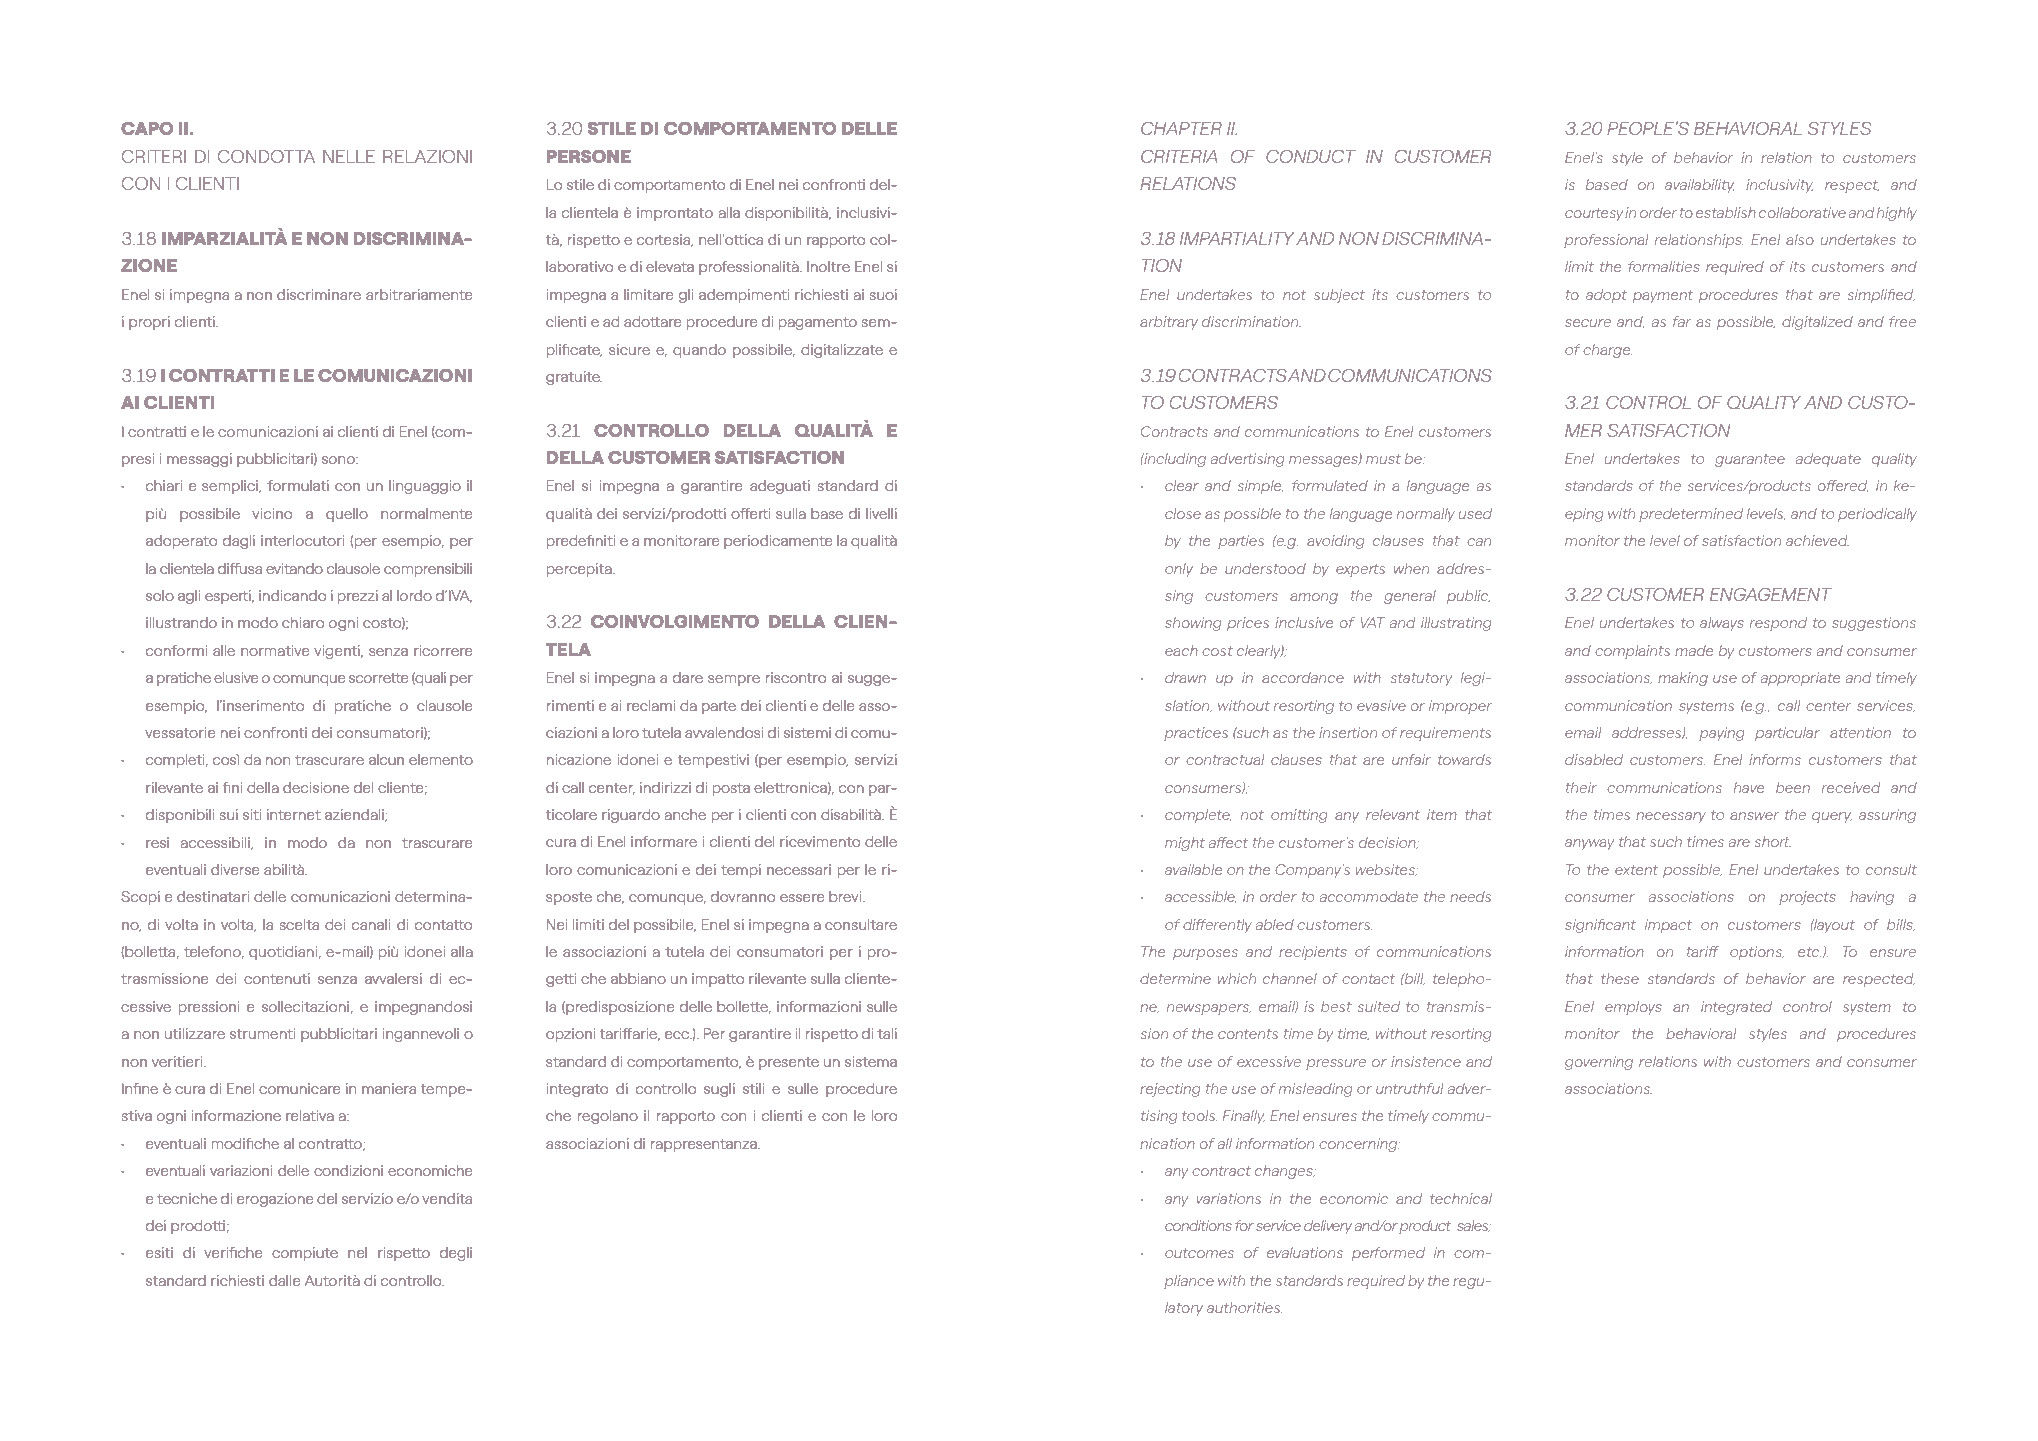 Image resolution: width=2038 pixels, height=1441 pixels. Describe the element at coordinates (1750, 460) in the image. I see `guarantee` at that location.
